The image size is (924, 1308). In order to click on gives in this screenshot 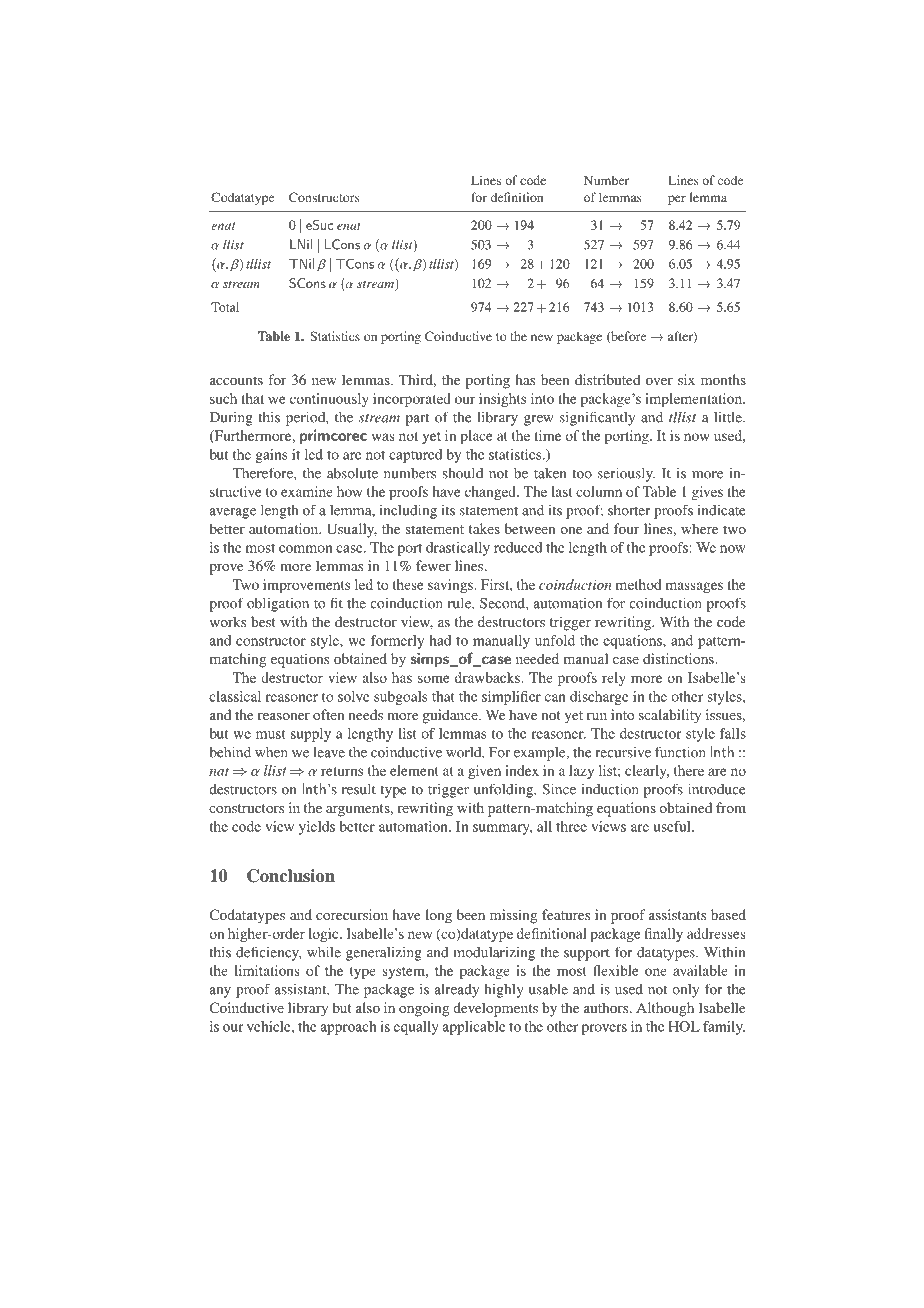, I will do `click(707, 493)`.
